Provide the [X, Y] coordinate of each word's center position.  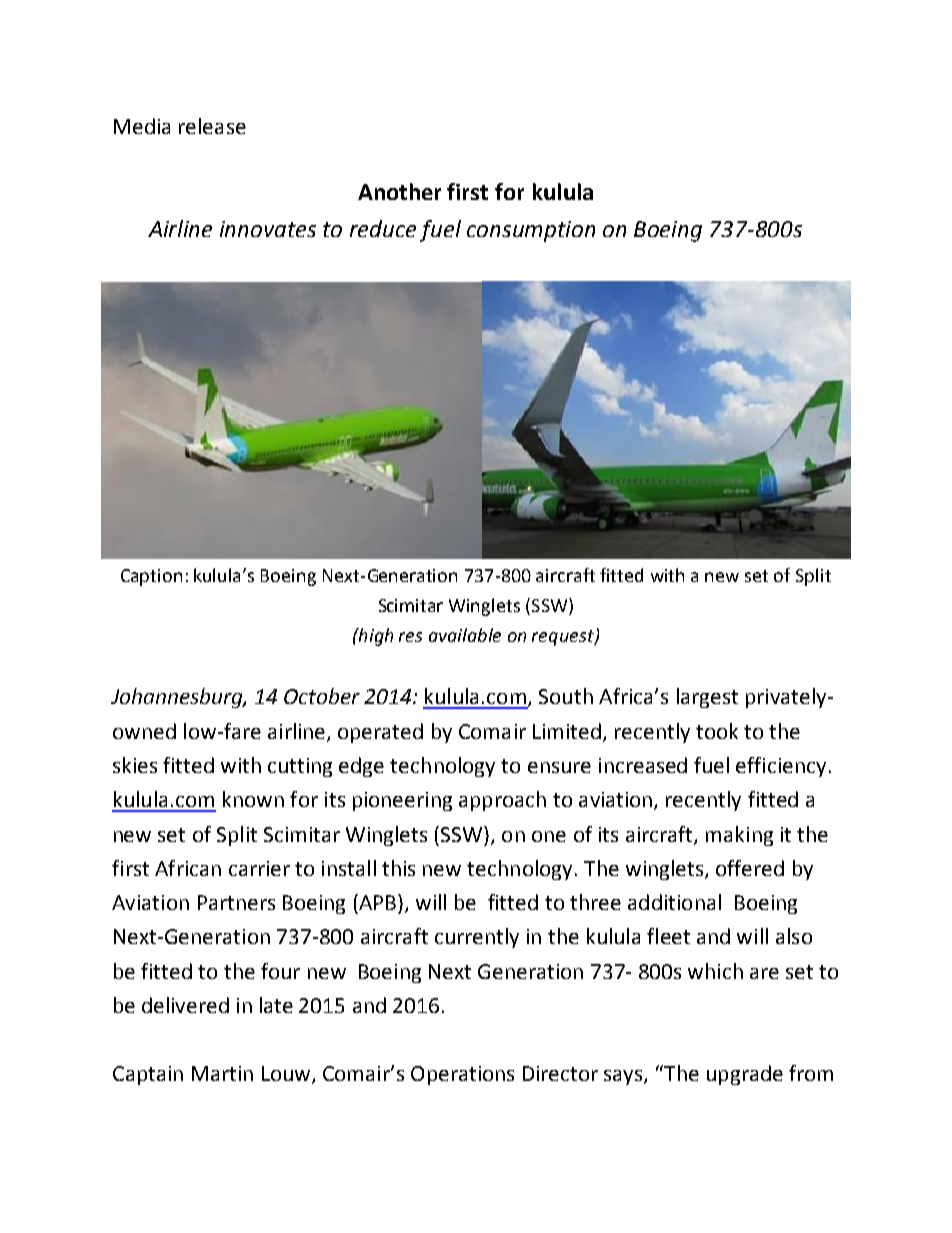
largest [707, 698]
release [212, 126]
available [465, 635]
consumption [531, 231]
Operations [462, 1075]
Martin [222, 1073]
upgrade [745, 1075]
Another [399, 191]
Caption [151, 577]
